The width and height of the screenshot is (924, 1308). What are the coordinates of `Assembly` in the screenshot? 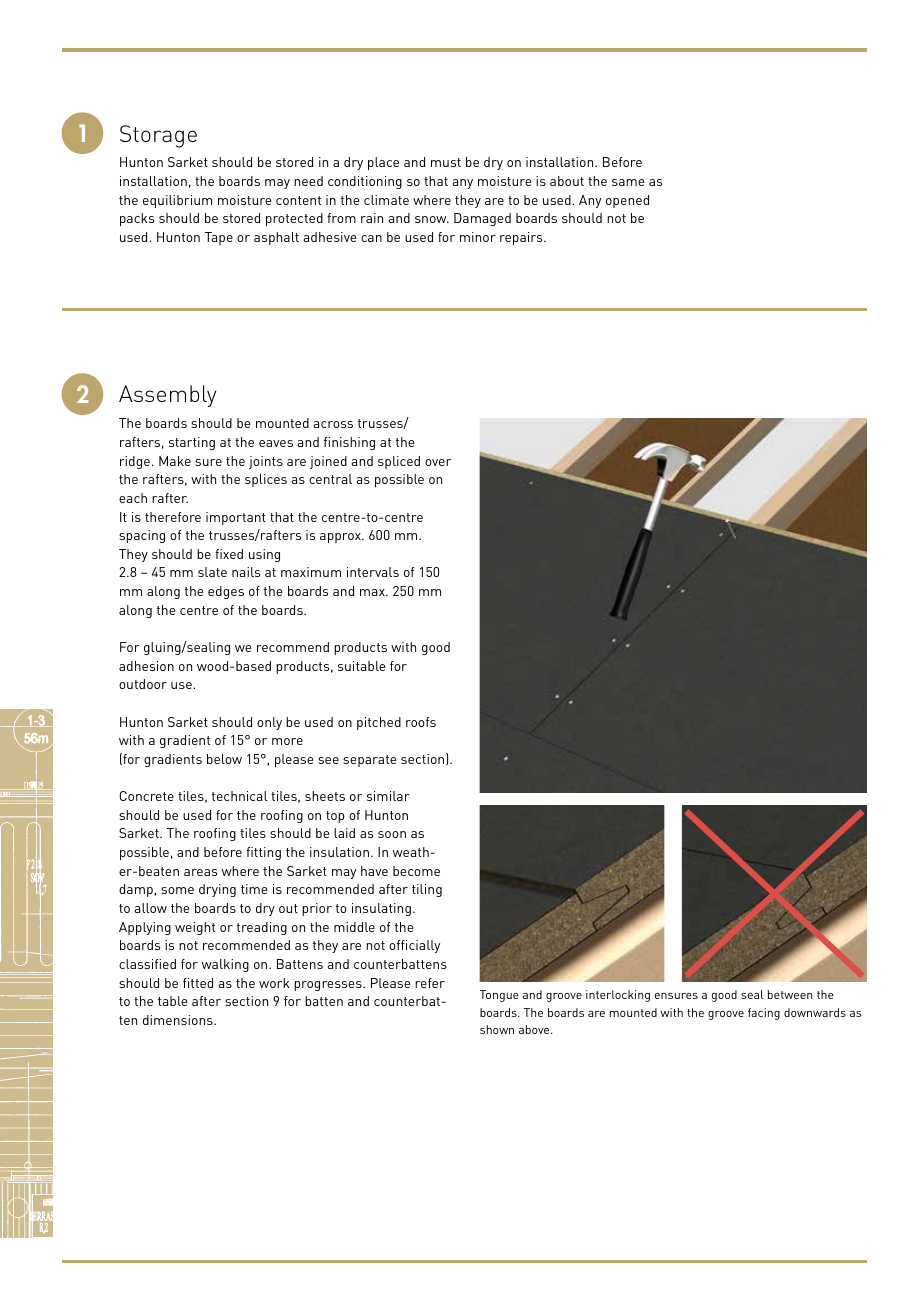 It's located at (167, 396).
